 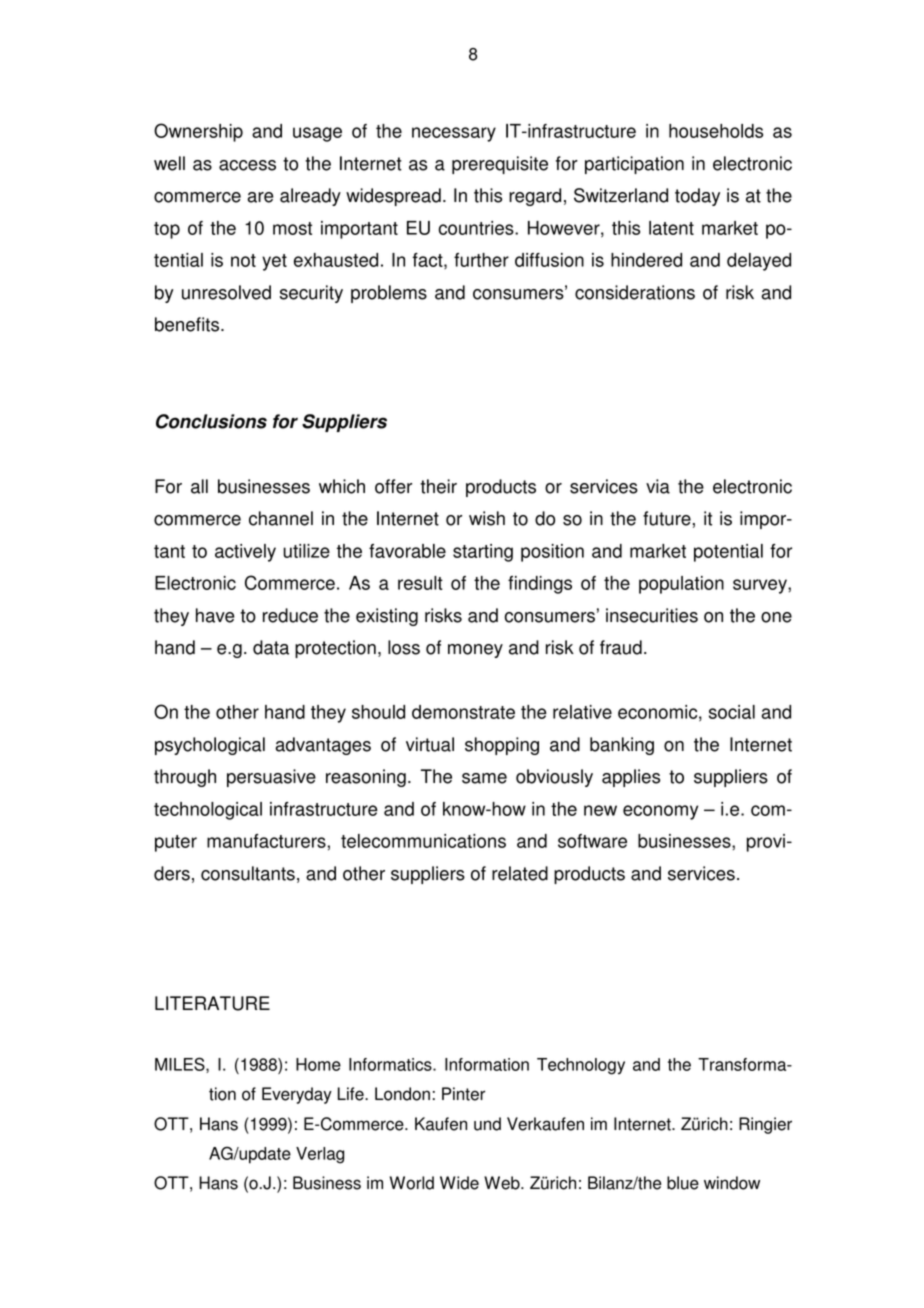 I want to click on related, so click(x=520, y=873).
